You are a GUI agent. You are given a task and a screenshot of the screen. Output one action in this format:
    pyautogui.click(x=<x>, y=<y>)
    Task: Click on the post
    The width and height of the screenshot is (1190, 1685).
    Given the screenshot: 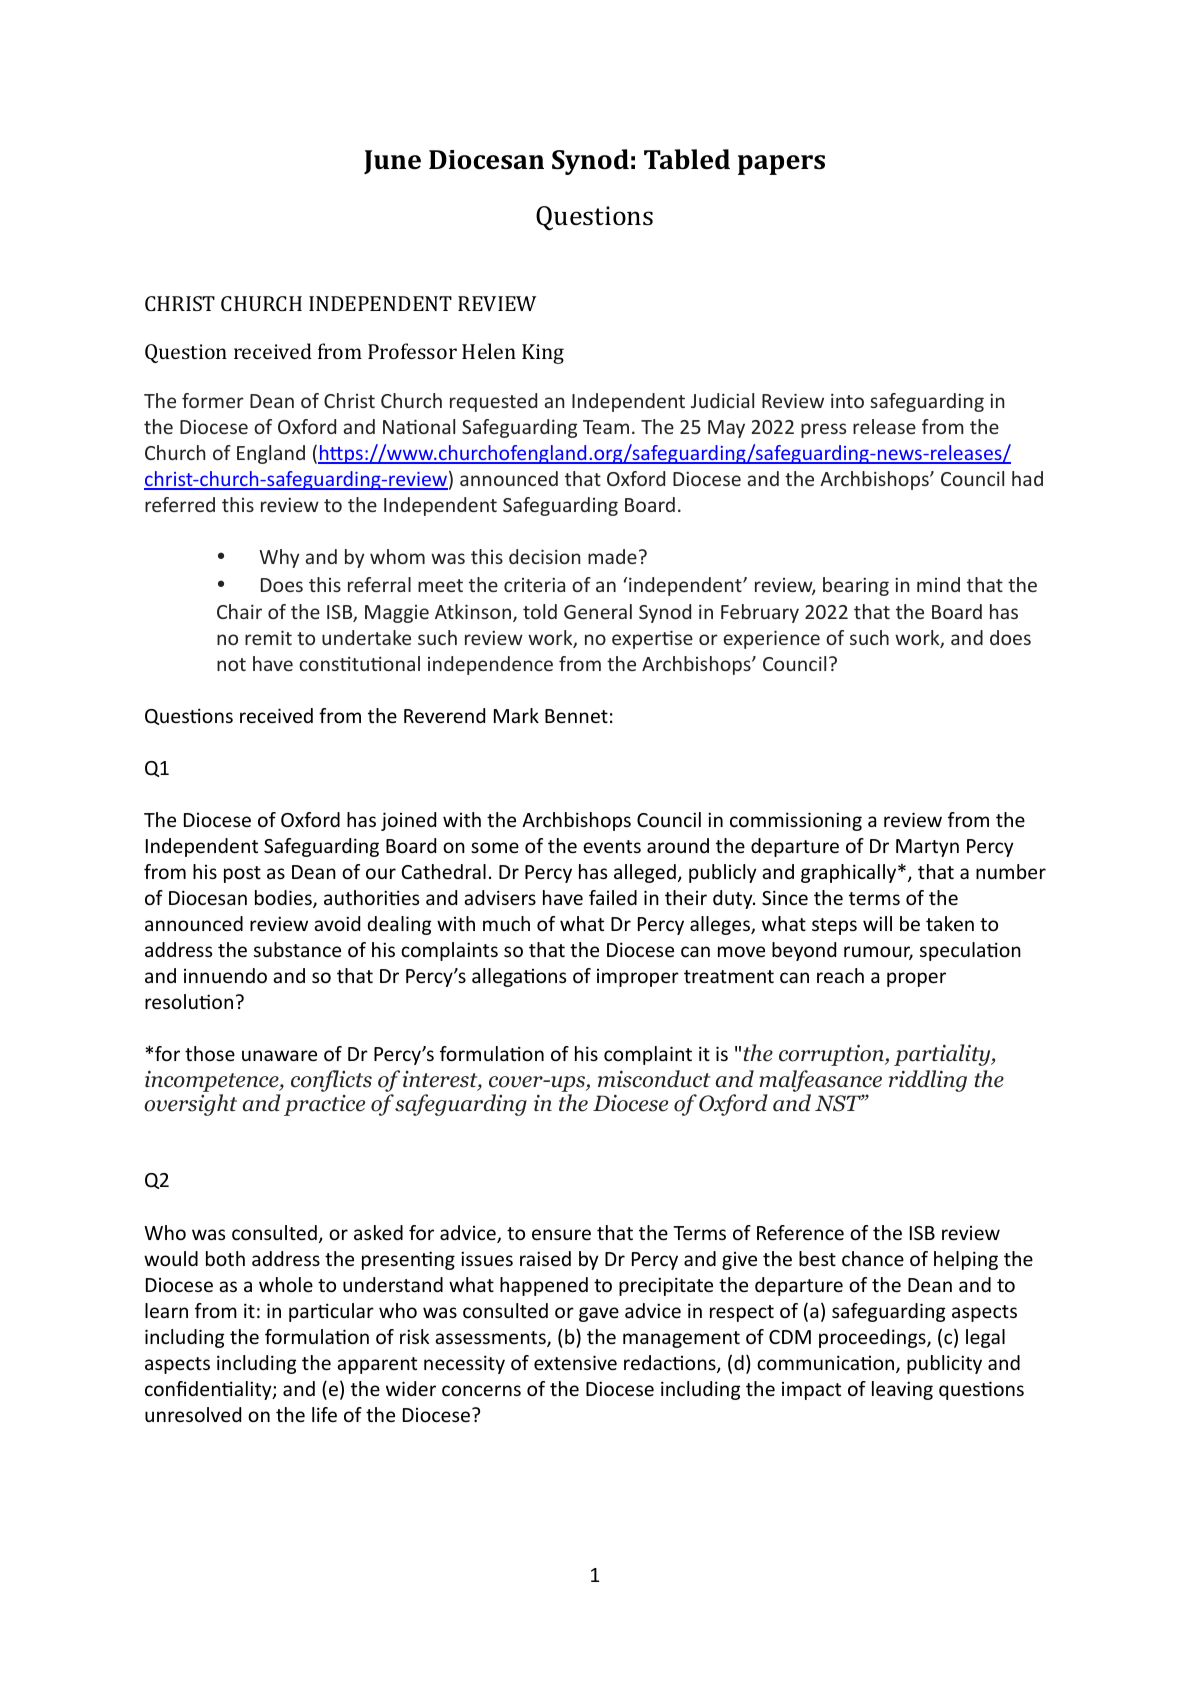 What is the action you would take?
    pyautogui.click(x=242, y=874)
